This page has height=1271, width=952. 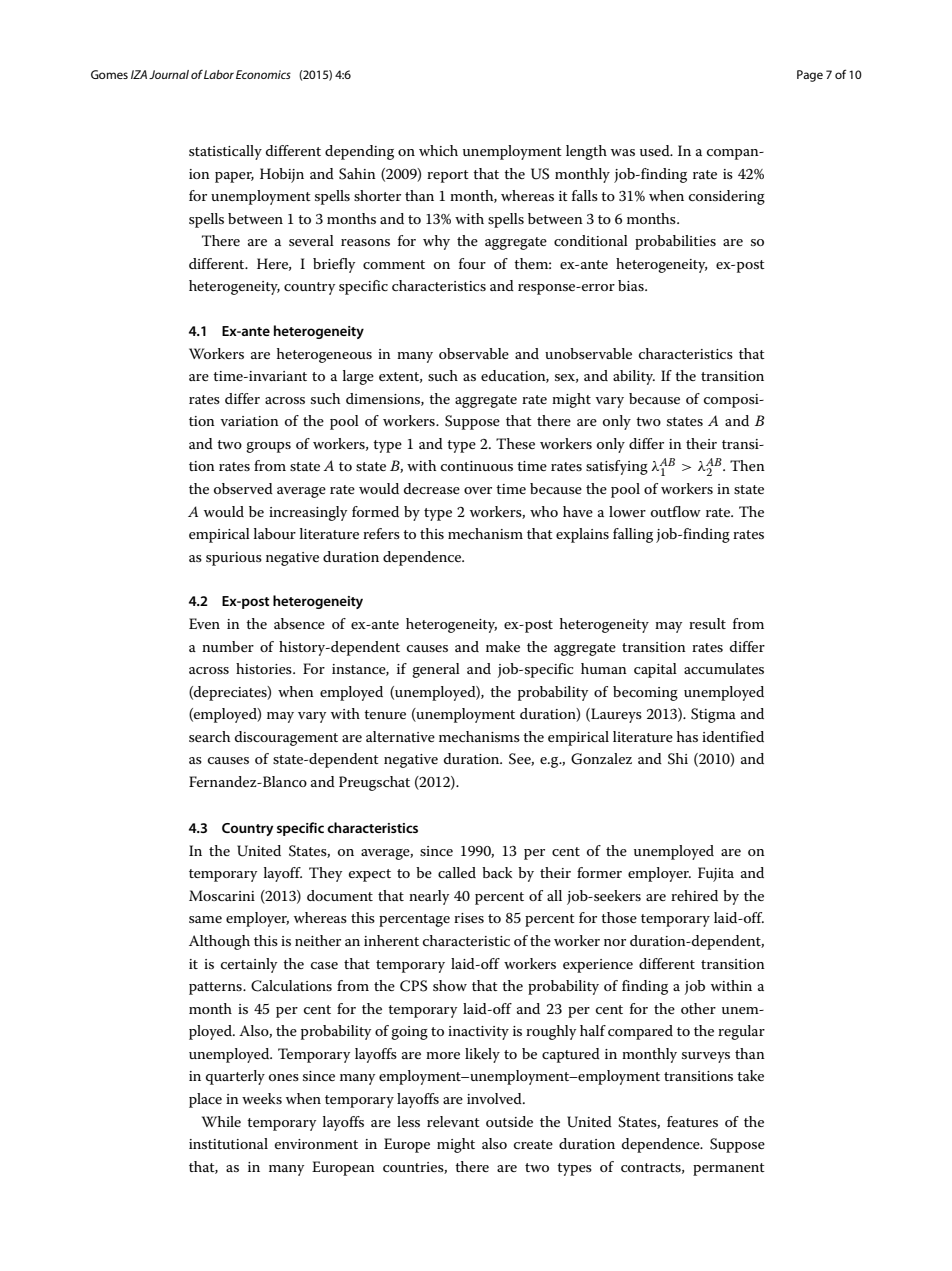 What do you see at coordinates (729, 1169) in the page?
I see `permanent` at bounding box center [729, 1169].
